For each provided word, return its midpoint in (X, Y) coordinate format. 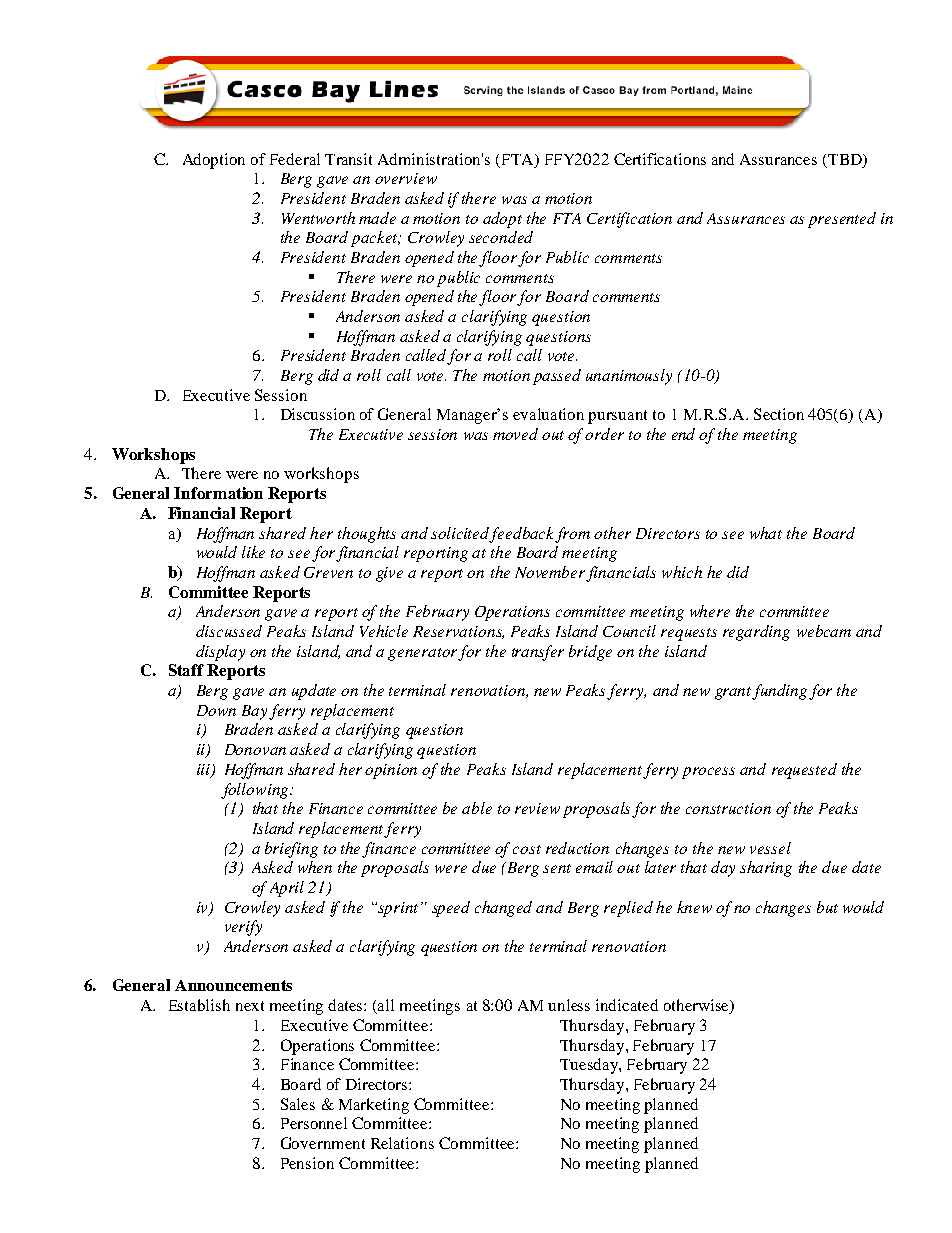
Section (779, 414)
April (287, 889)
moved (515, 434)
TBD (846, 159)
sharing (766, 869)
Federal (295, 159)
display (220, 653)
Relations (402, 1143)
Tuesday (590, 1066)
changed (503, 909)
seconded (501, 237)
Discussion (318, 414)
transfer (538, 653)
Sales (298, 1104)
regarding (756, 633)
